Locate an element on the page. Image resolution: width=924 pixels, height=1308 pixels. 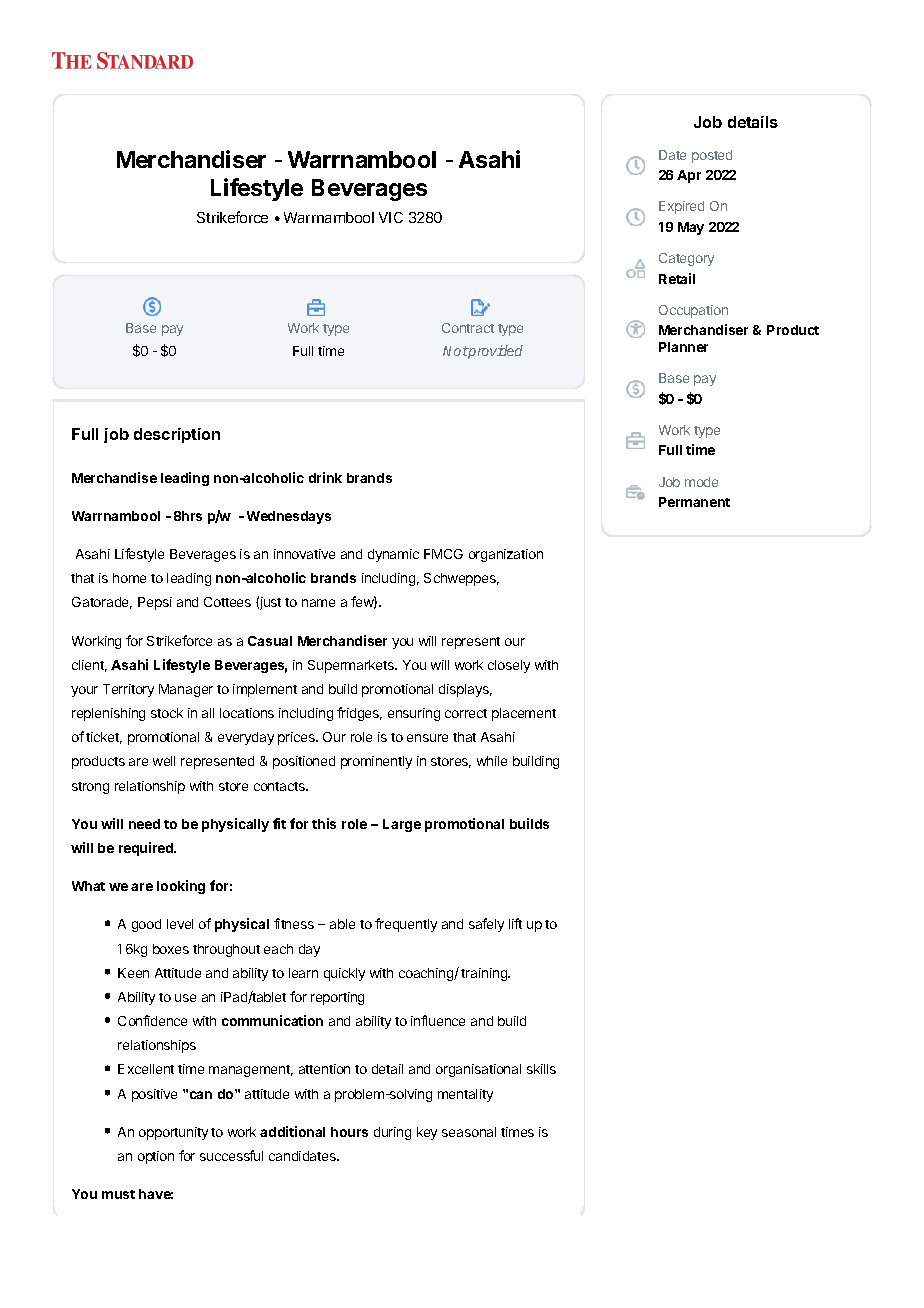
Contract is located at coordinates (468, 328).
